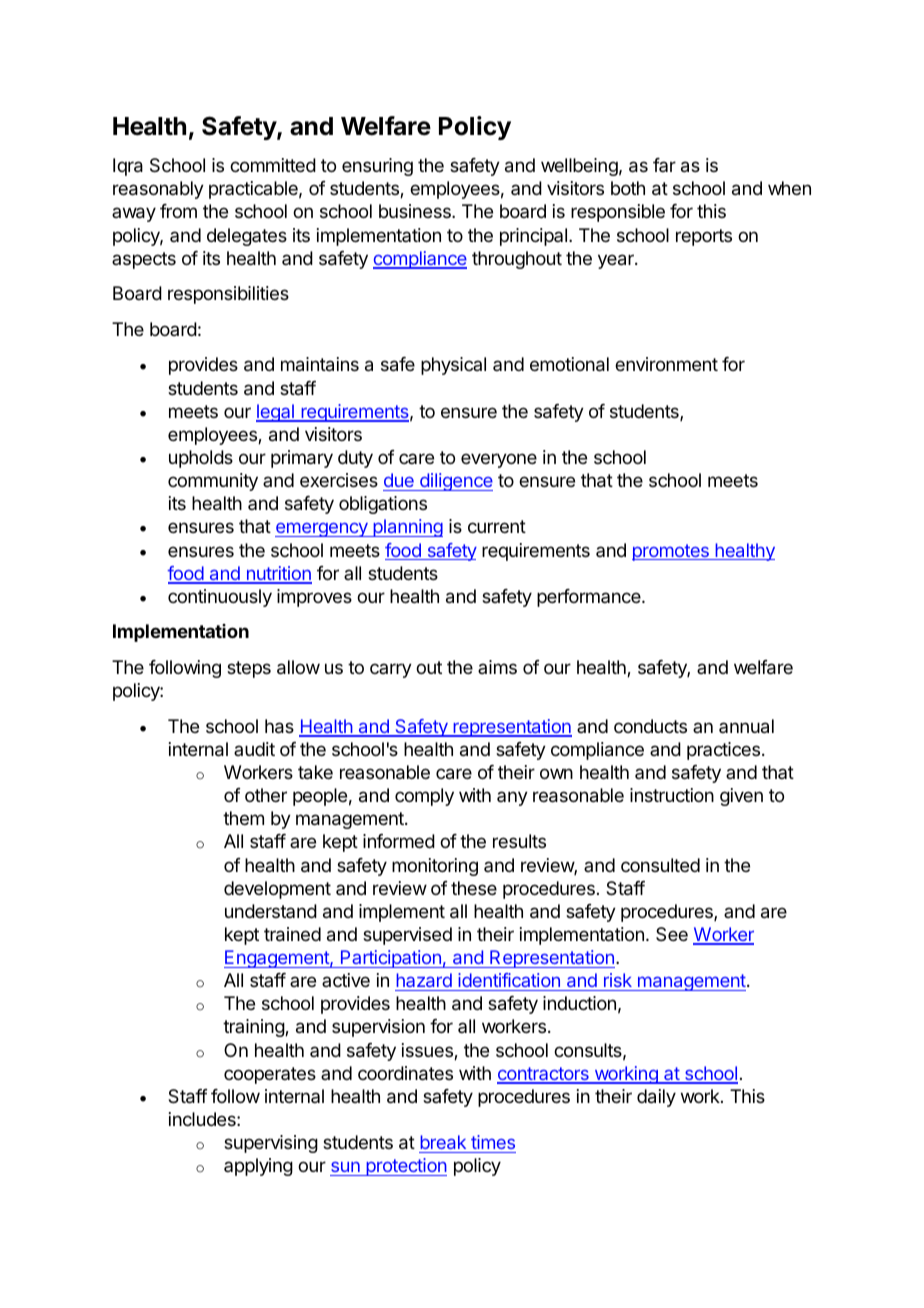  What do you see at coordinates (178, 211) in the screenshot?
I see `from` at bounding box center [178, 211].
